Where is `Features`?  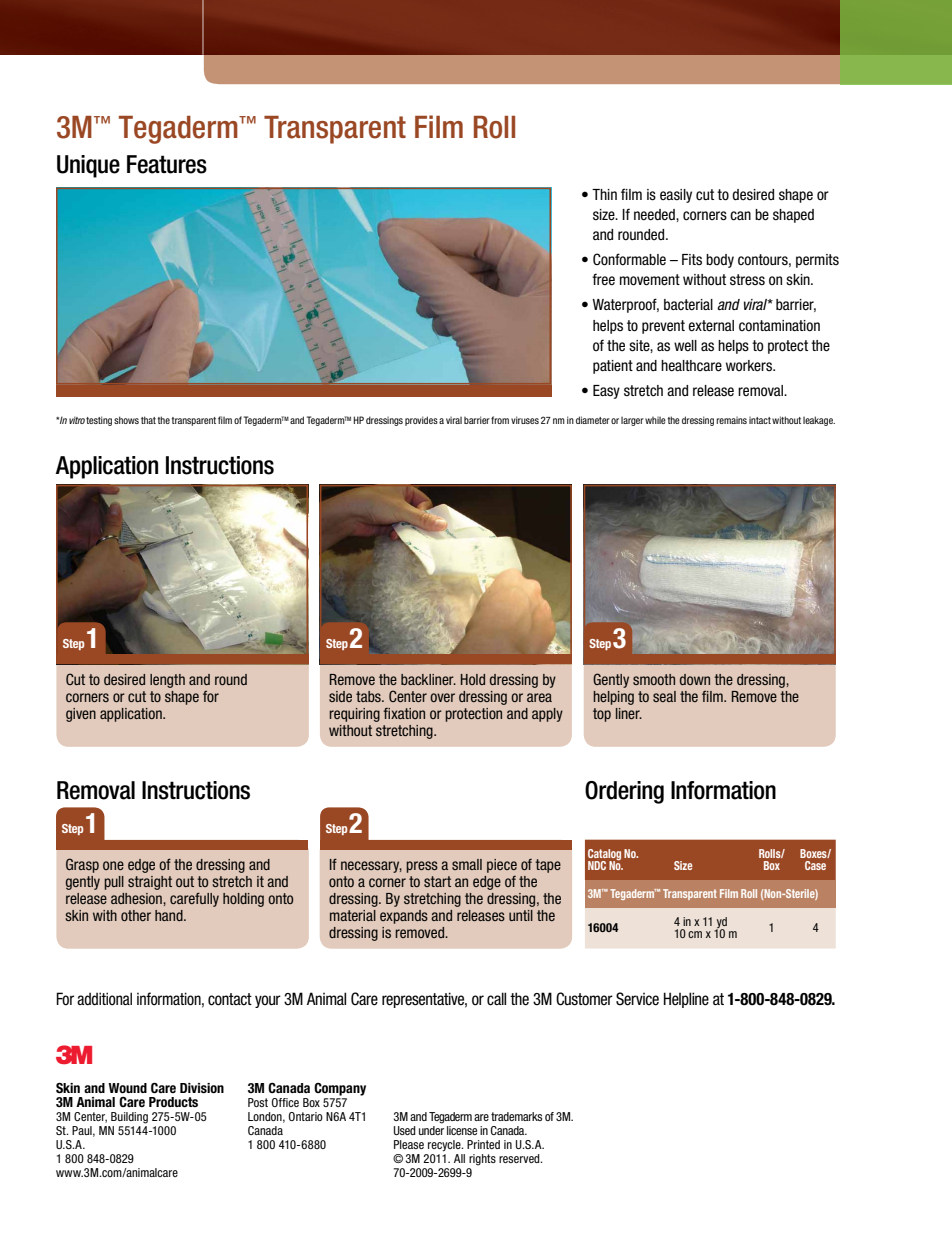
Features is located at coordinates (167, 164).
